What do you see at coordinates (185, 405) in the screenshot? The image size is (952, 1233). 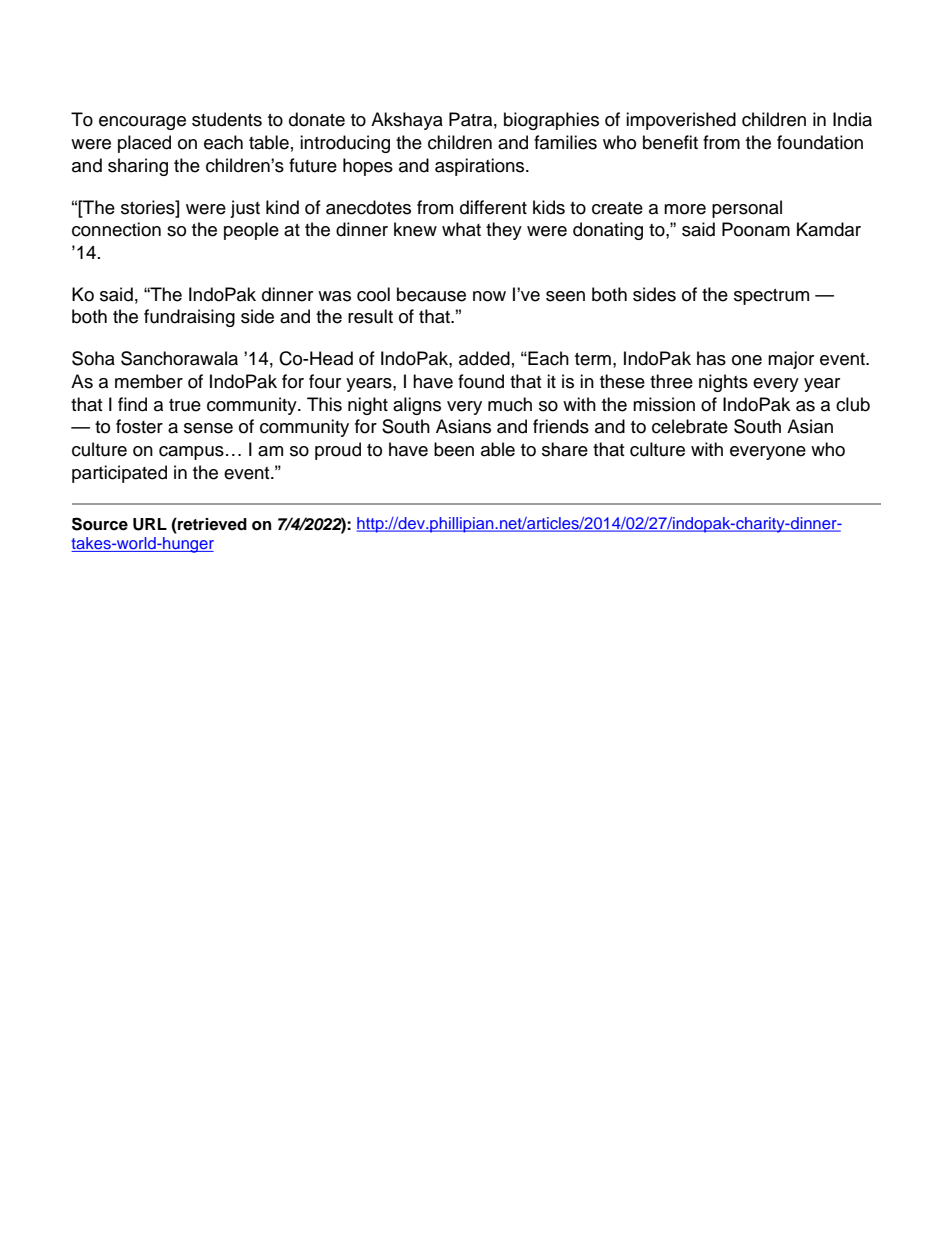 I see `true` at bounding box center [185, 405].
